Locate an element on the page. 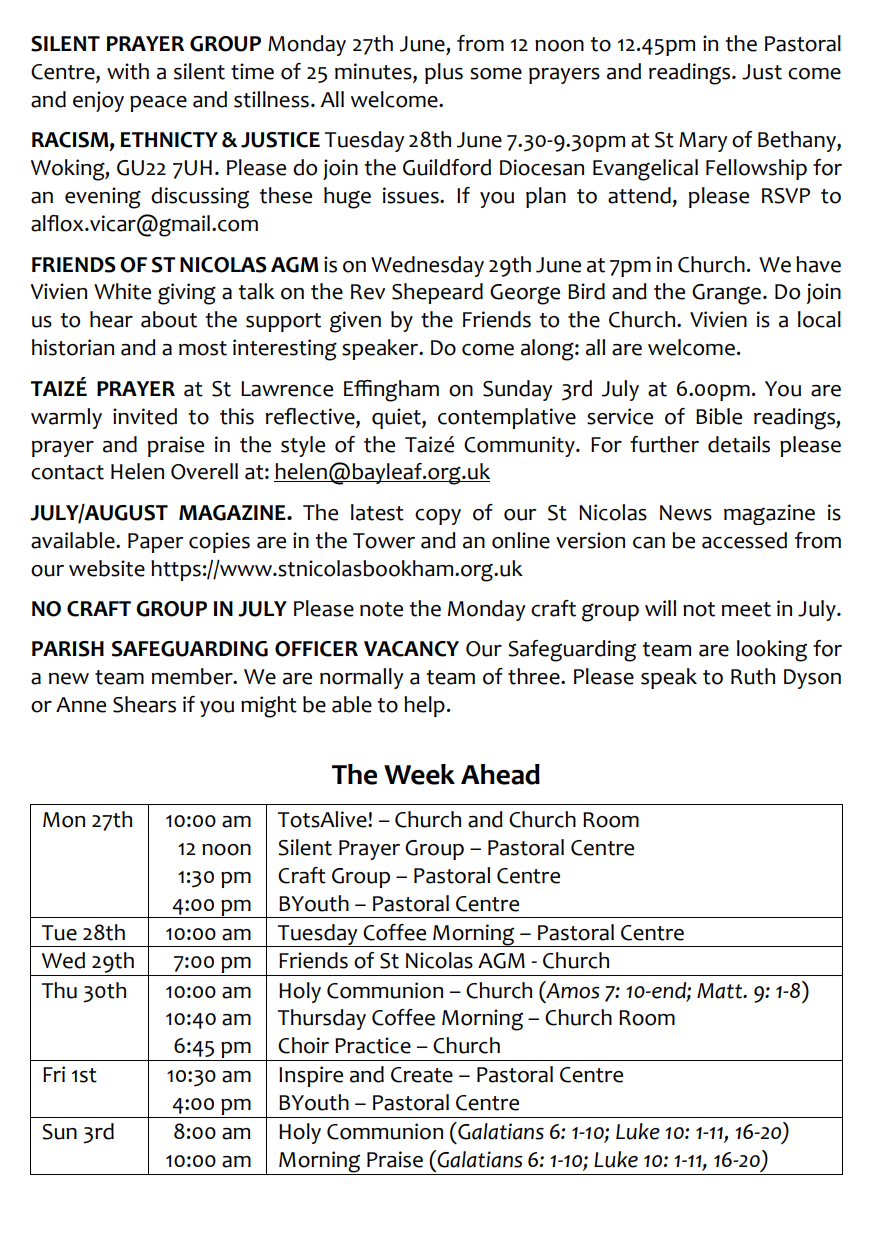 The width and height of the document is (876, 1238). help is located at coordinates (424, 706).
